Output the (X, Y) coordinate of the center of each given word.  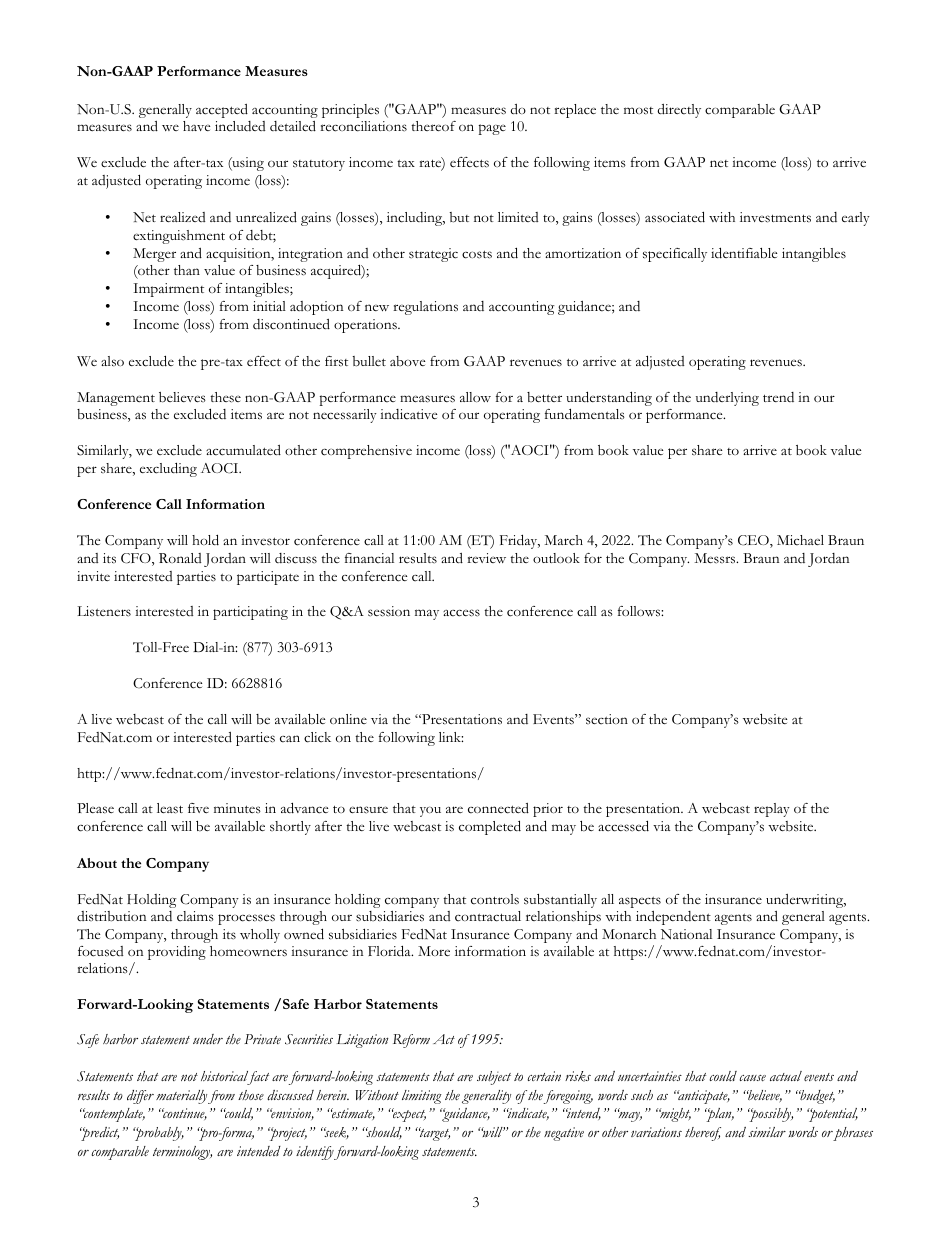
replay (772, 810)
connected (498, 808)
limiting (422, 1097)
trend (778, 397)
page (492, 129)
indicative (408, 414)
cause (753, 1078)
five (198, 808)
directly (679, 111)
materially (181, 1097)
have (196, 126)
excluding (168, 469)
